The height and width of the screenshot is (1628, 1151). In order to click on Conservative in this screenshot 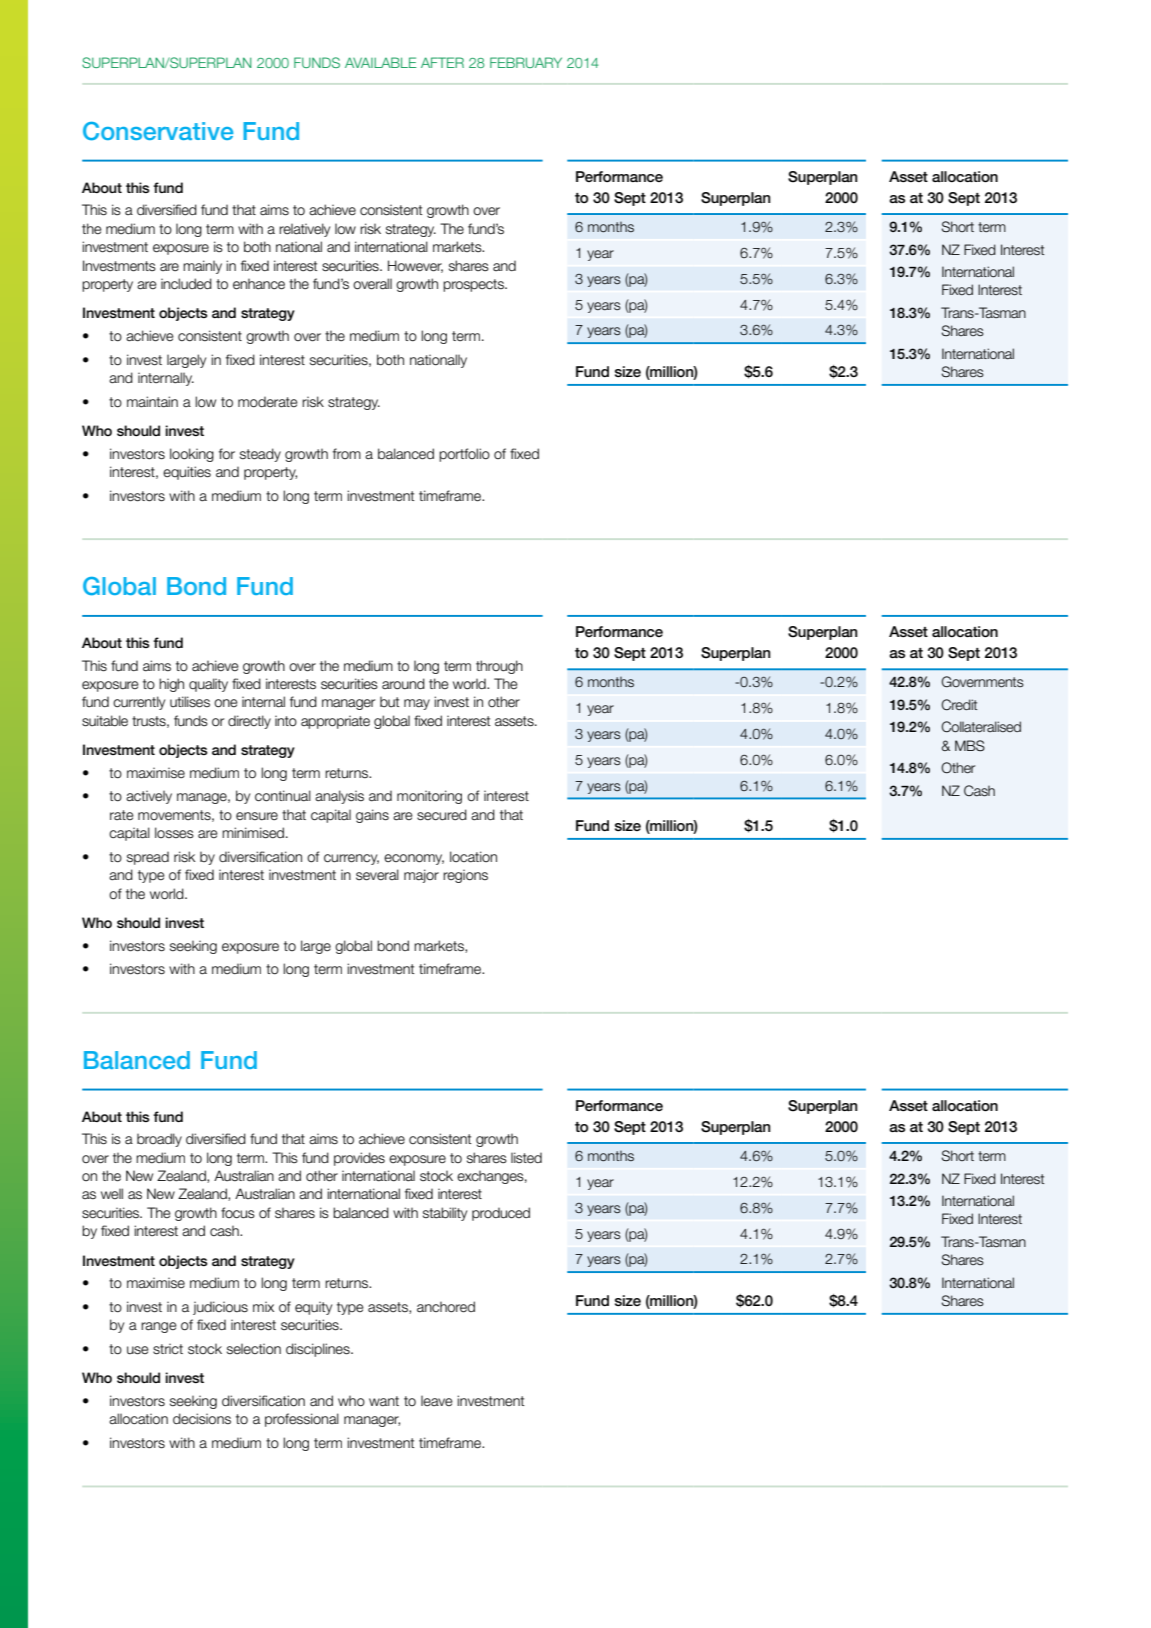, I will do `click(158, 131)`.
